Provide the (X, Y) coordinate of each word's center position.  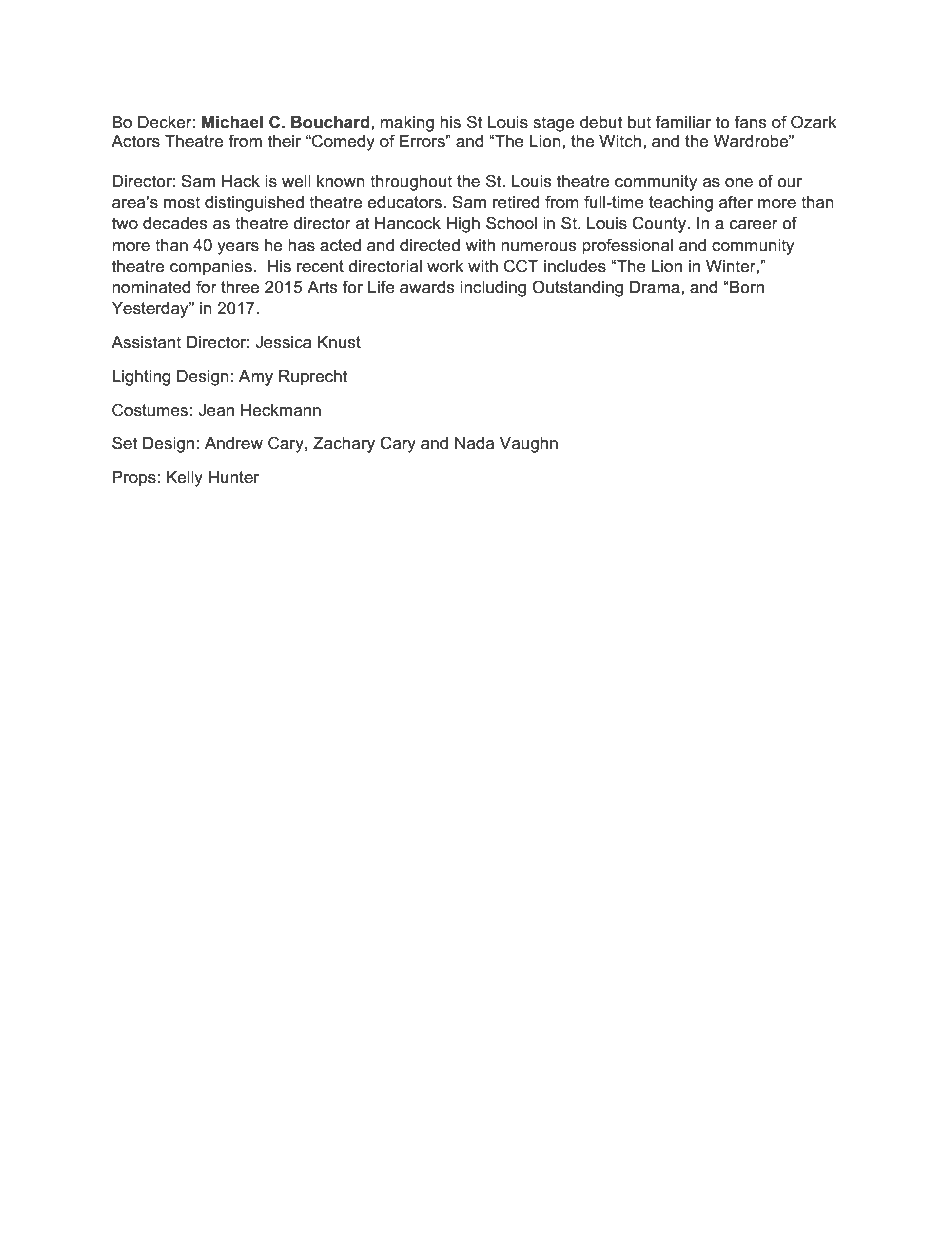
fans (750, 122)
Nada (474, 443)
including (493, 289)
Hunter (234, 477)
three (240, 287)
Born (746, 287)
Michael (232, 122)
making (407, 124)
